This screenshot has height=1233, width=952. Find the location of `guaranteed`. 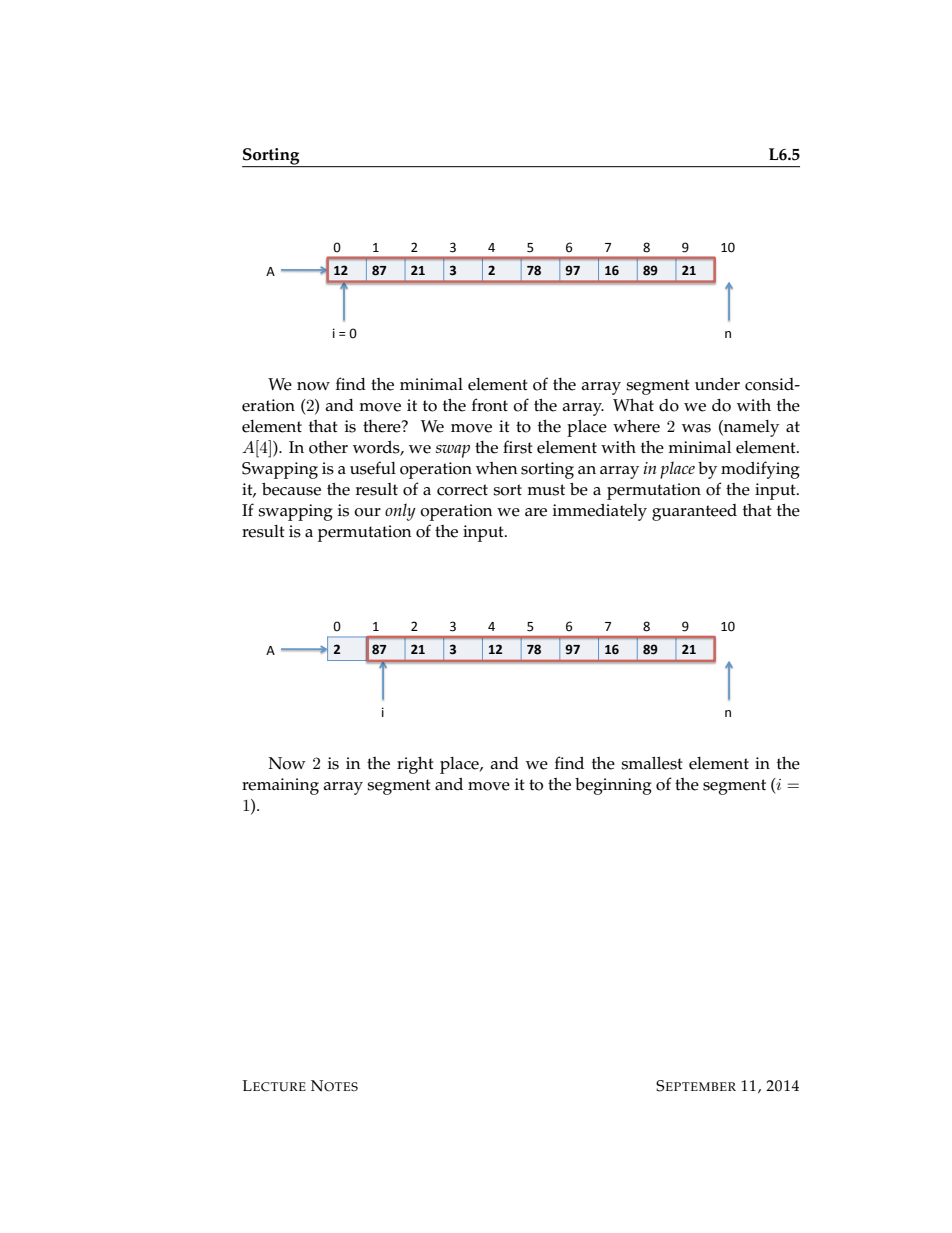

guaranteed is located at coordinates (694, 512).
